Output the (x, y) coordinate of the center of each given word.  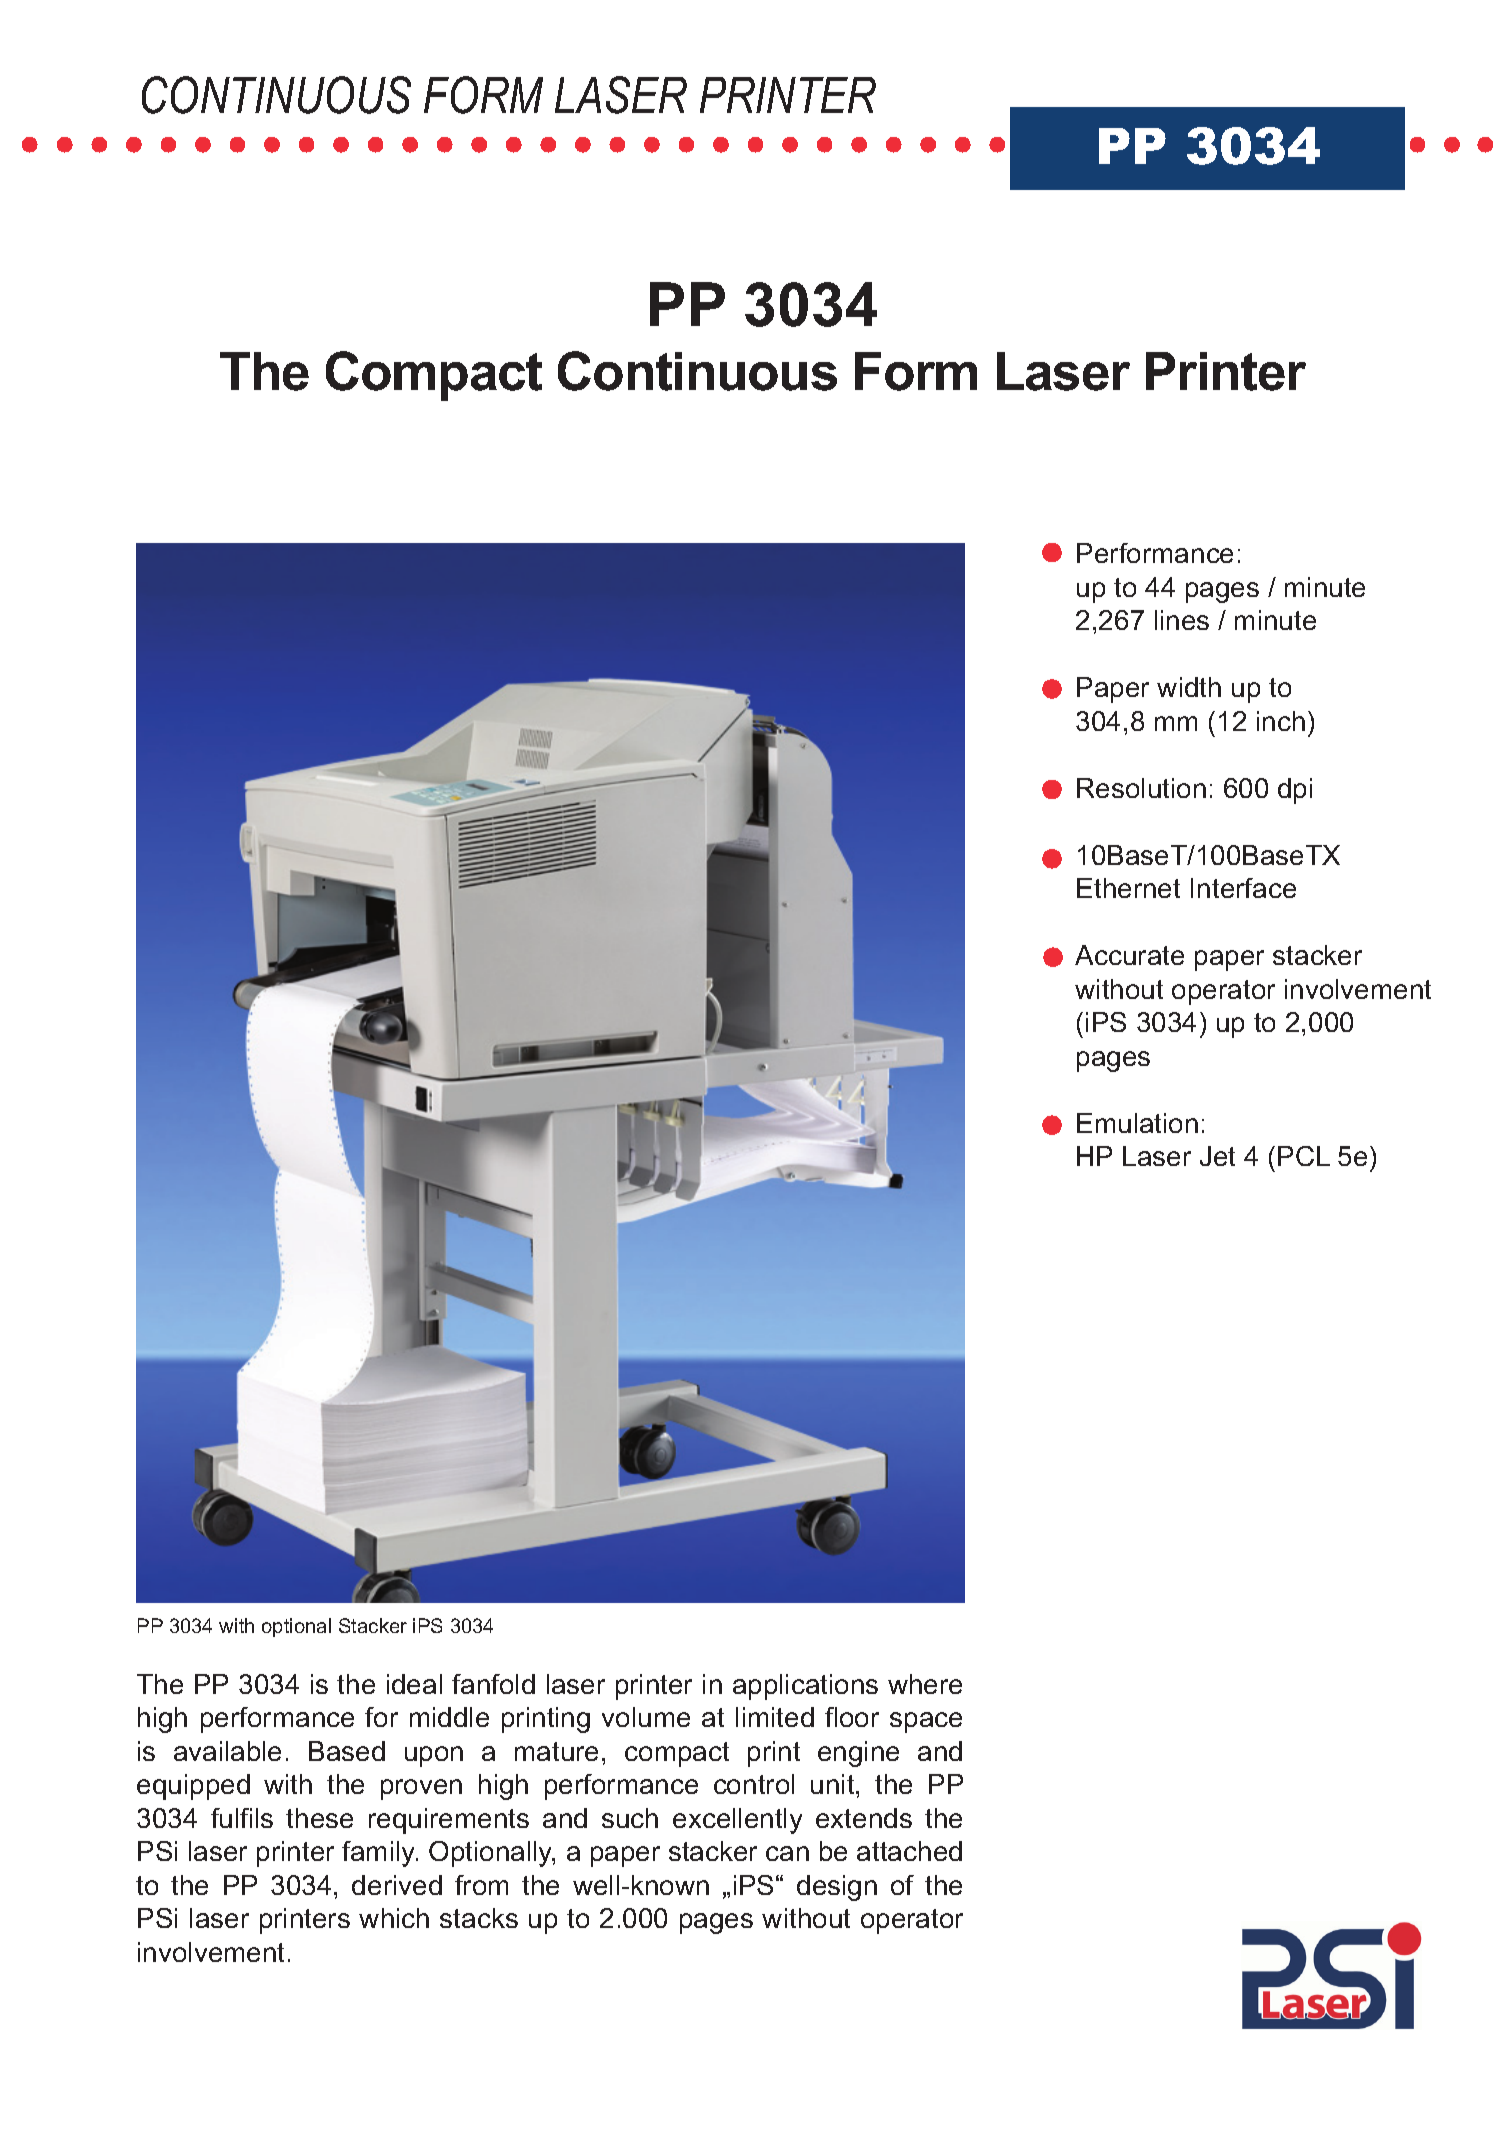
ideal (414, 1684)
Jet (1217, 1156)
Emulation (1137, 1123)
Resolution (1141, 788)
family (380, 1854)
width (1189, 687)
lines (1182, 620)
